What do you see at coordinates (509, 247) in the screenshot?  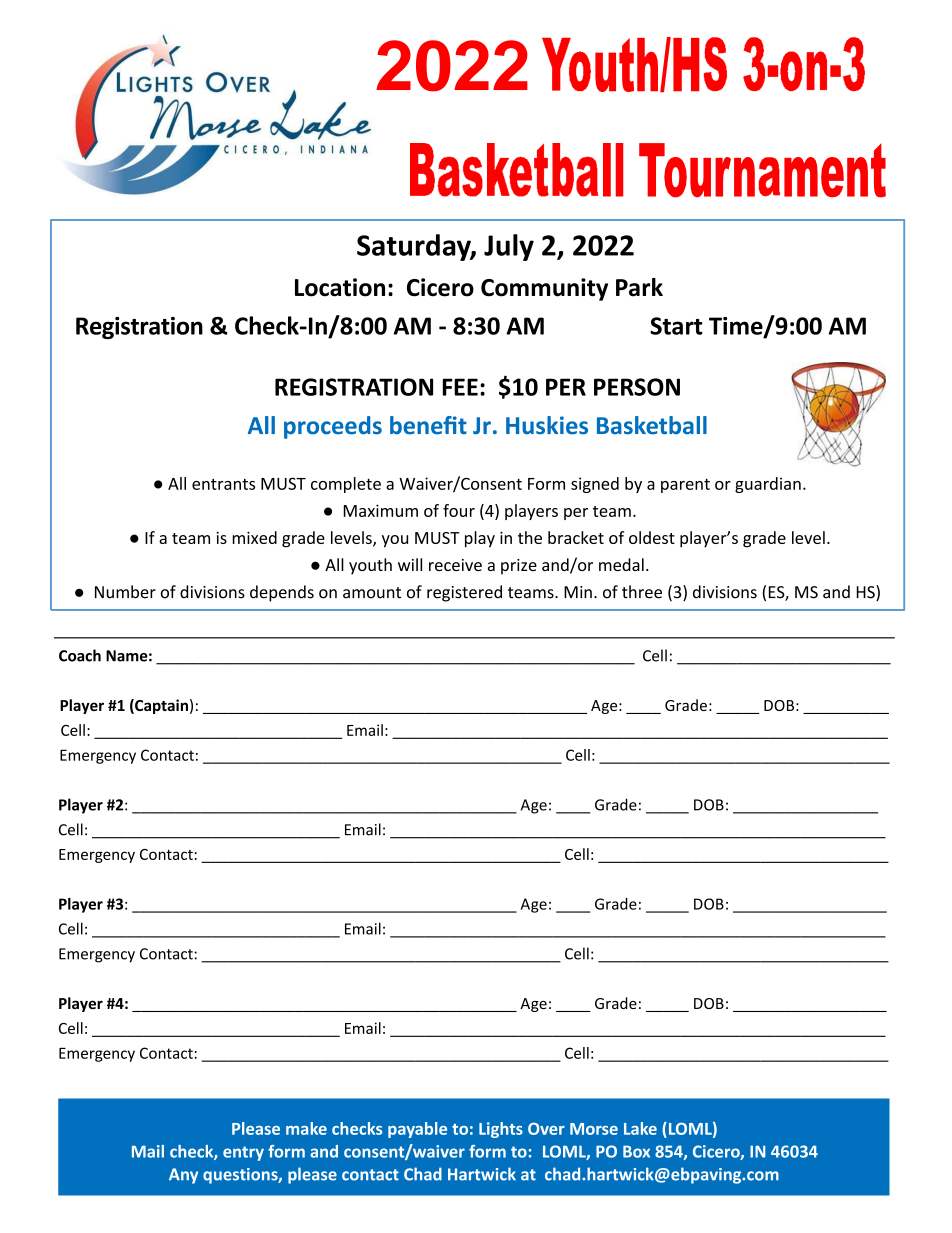 I see `July` at bounding box center [509, 247].
